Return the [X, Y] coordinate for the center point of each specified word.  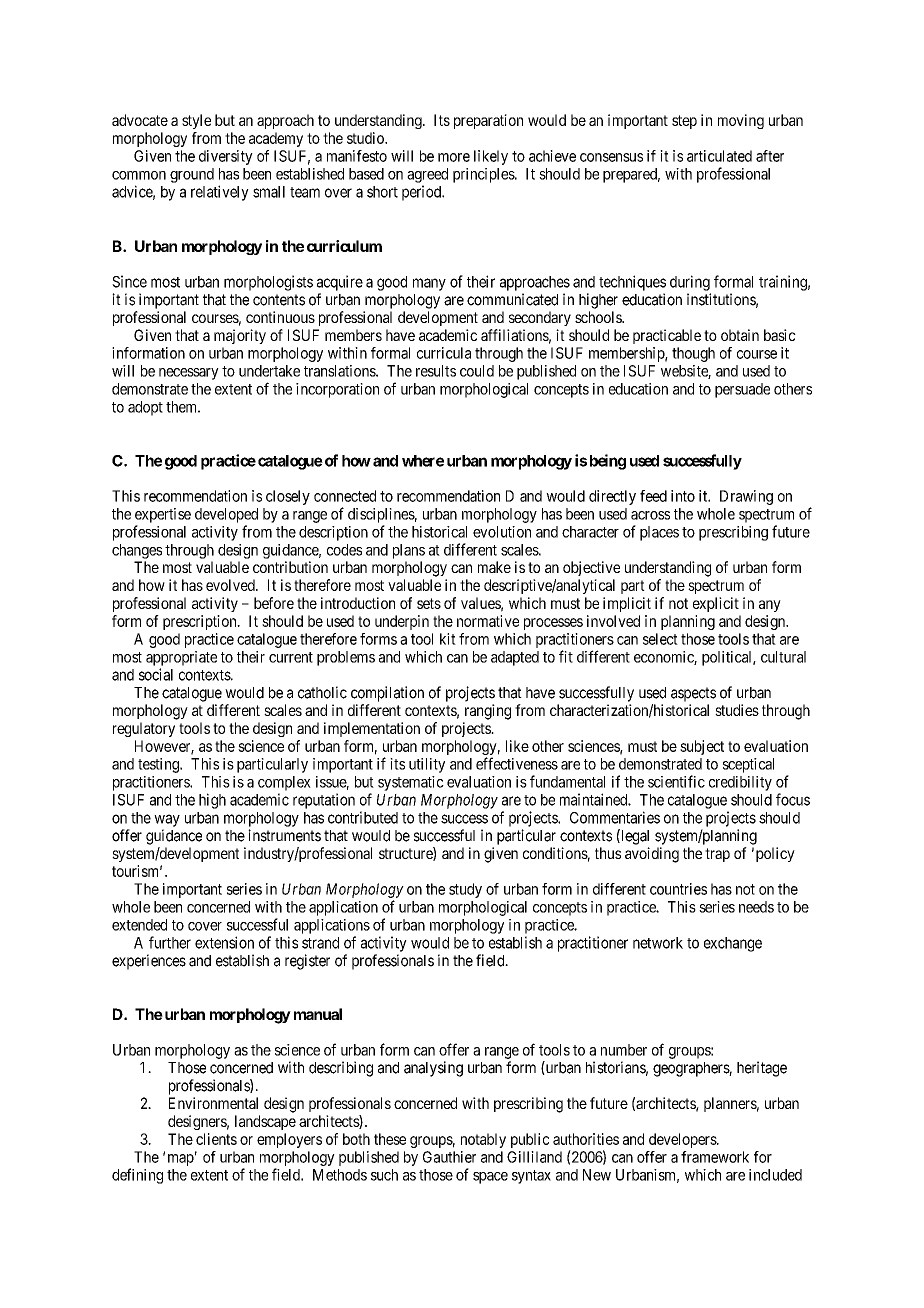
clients [216, 1139]
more [454, 157]
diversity [226, 157]
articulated [719, 156]
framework [715, 1157]
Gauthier [449, 1157]
